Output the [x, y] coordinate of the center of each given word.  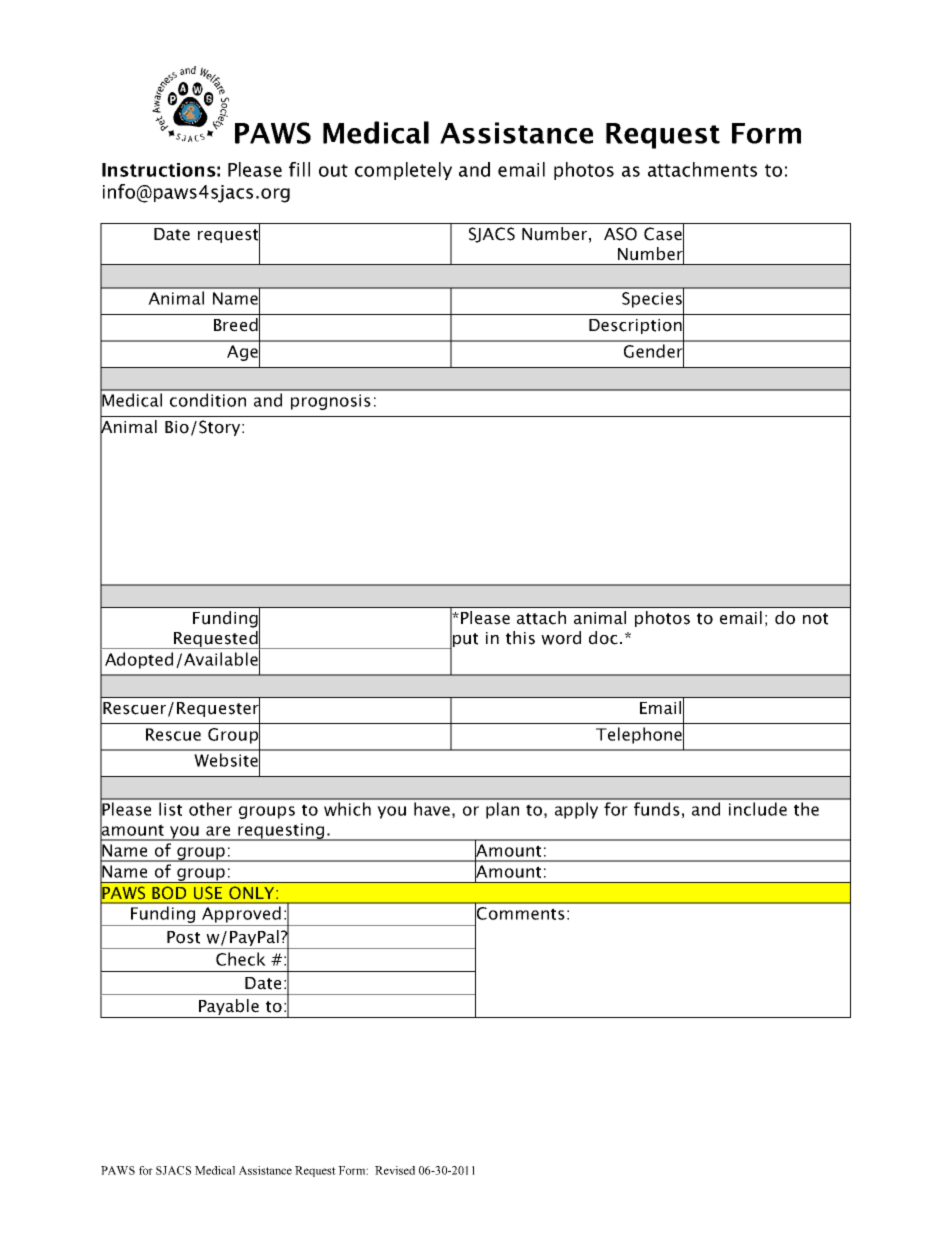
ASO [620, 234]
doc [603, 638]
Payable [229, 1008]
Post [183, 937]
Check [241, 959]
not [815, 619]
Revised [395, 1170]
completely [403, 171]
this [520, 638]
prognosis [331, 402]
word [561, 638]
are [218, 831]
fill [299, 169]
